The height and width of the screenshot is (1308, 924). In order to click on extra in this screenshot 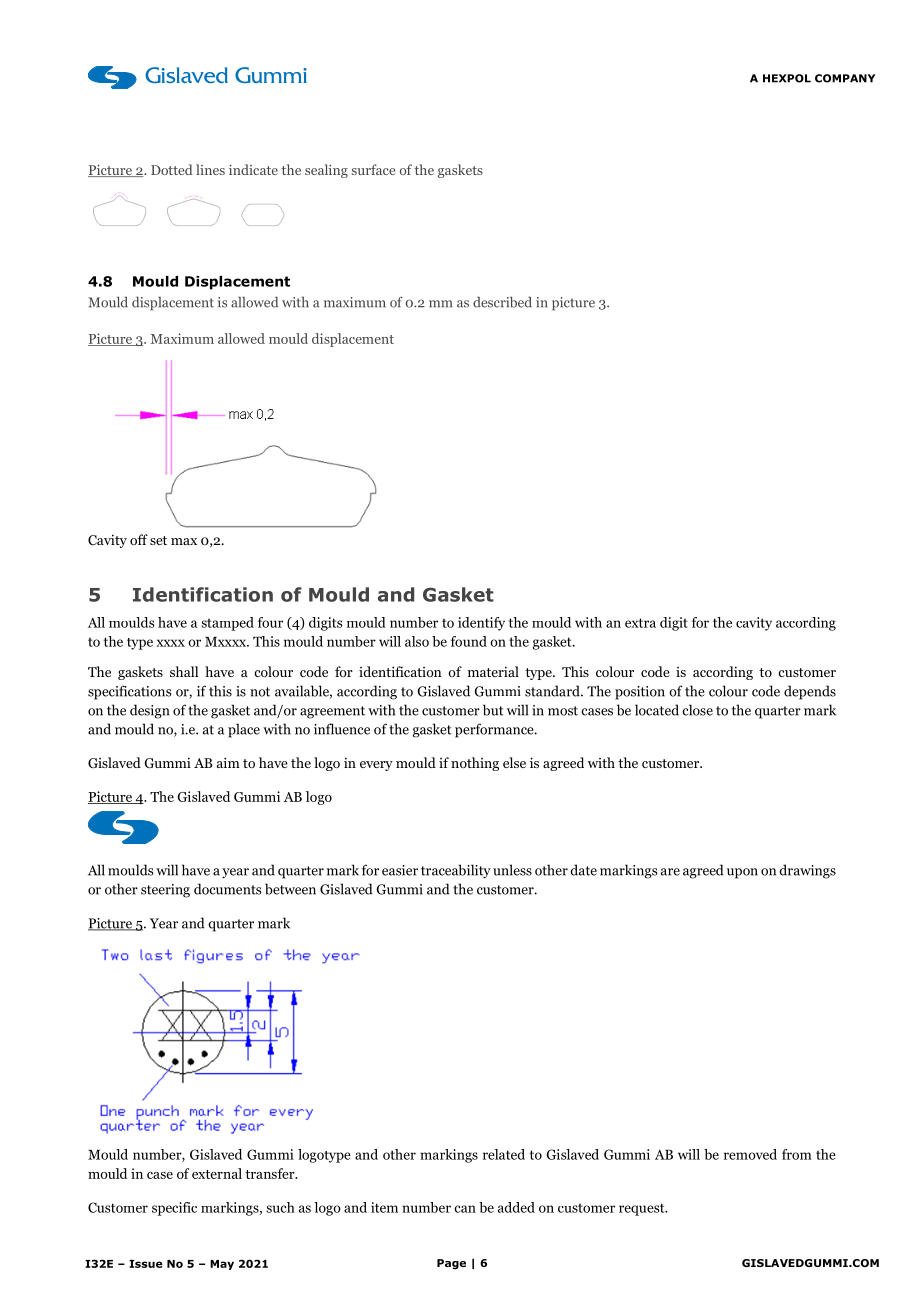, I will do `click(640, 623)`.
